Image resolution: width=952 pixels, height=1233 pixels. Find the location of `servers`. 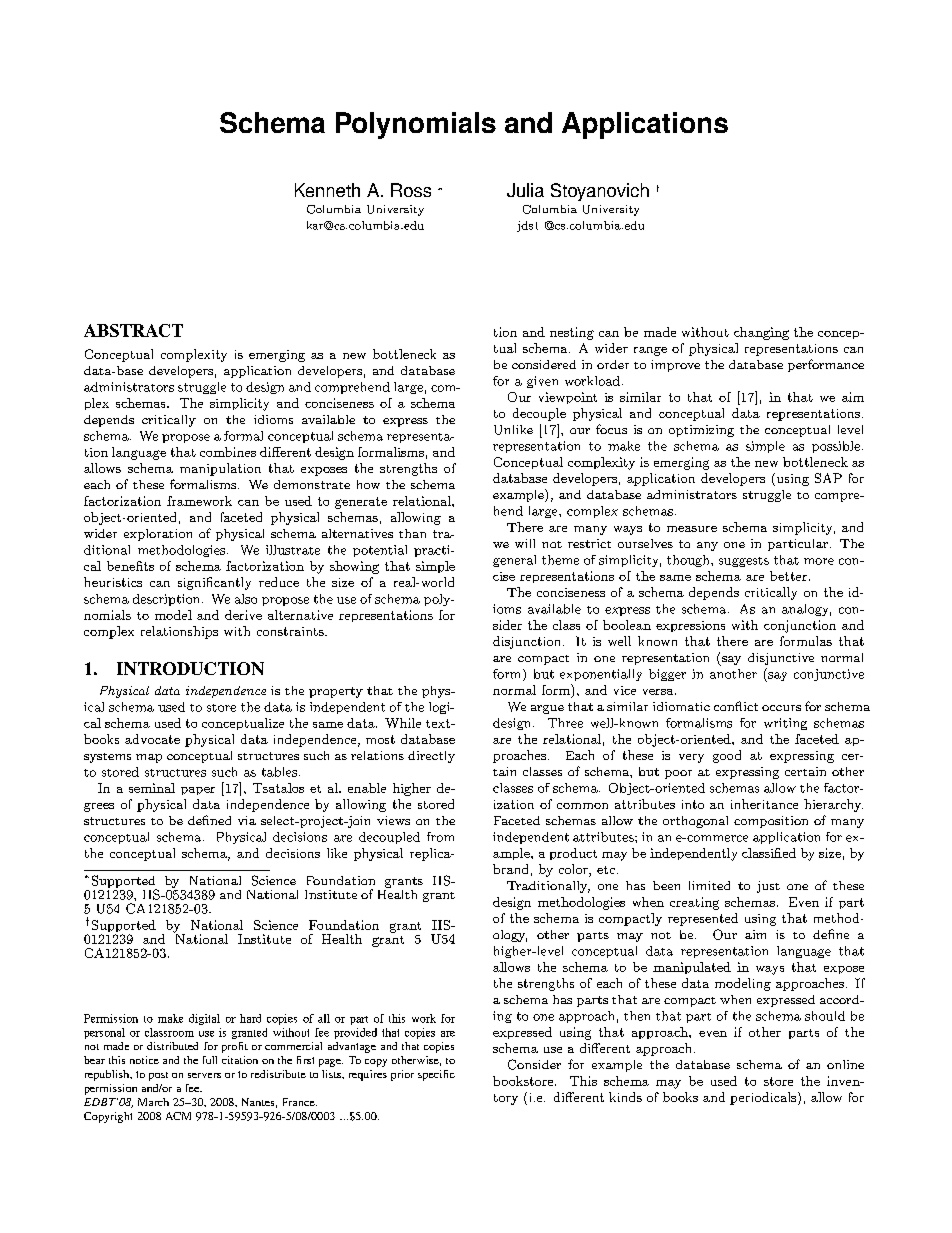

servers is located at coordinates (204, 1075).
